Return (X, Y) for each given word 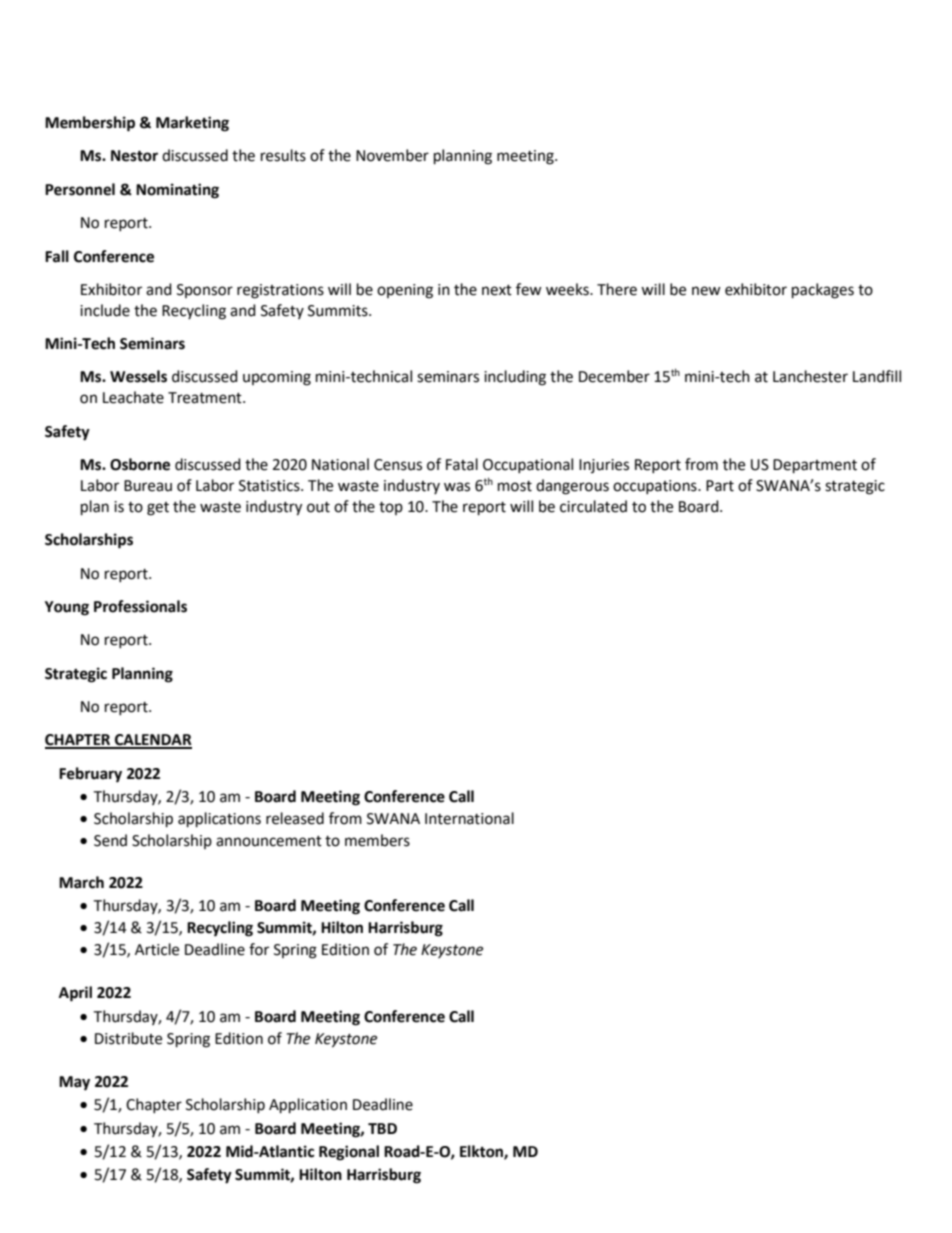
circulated (593, 506)
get (158, 509)
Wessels (138, 376)
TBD (382, 1128)
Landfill (877, 376)
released (295, 818)
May (74, 1083)
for (259, 949)
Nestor (134, 156)
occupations (656, 487)
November (392, 155)
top (391, 508)
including (515, 378)
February (90, 775)
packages (823, 291)
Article (157, 949)
